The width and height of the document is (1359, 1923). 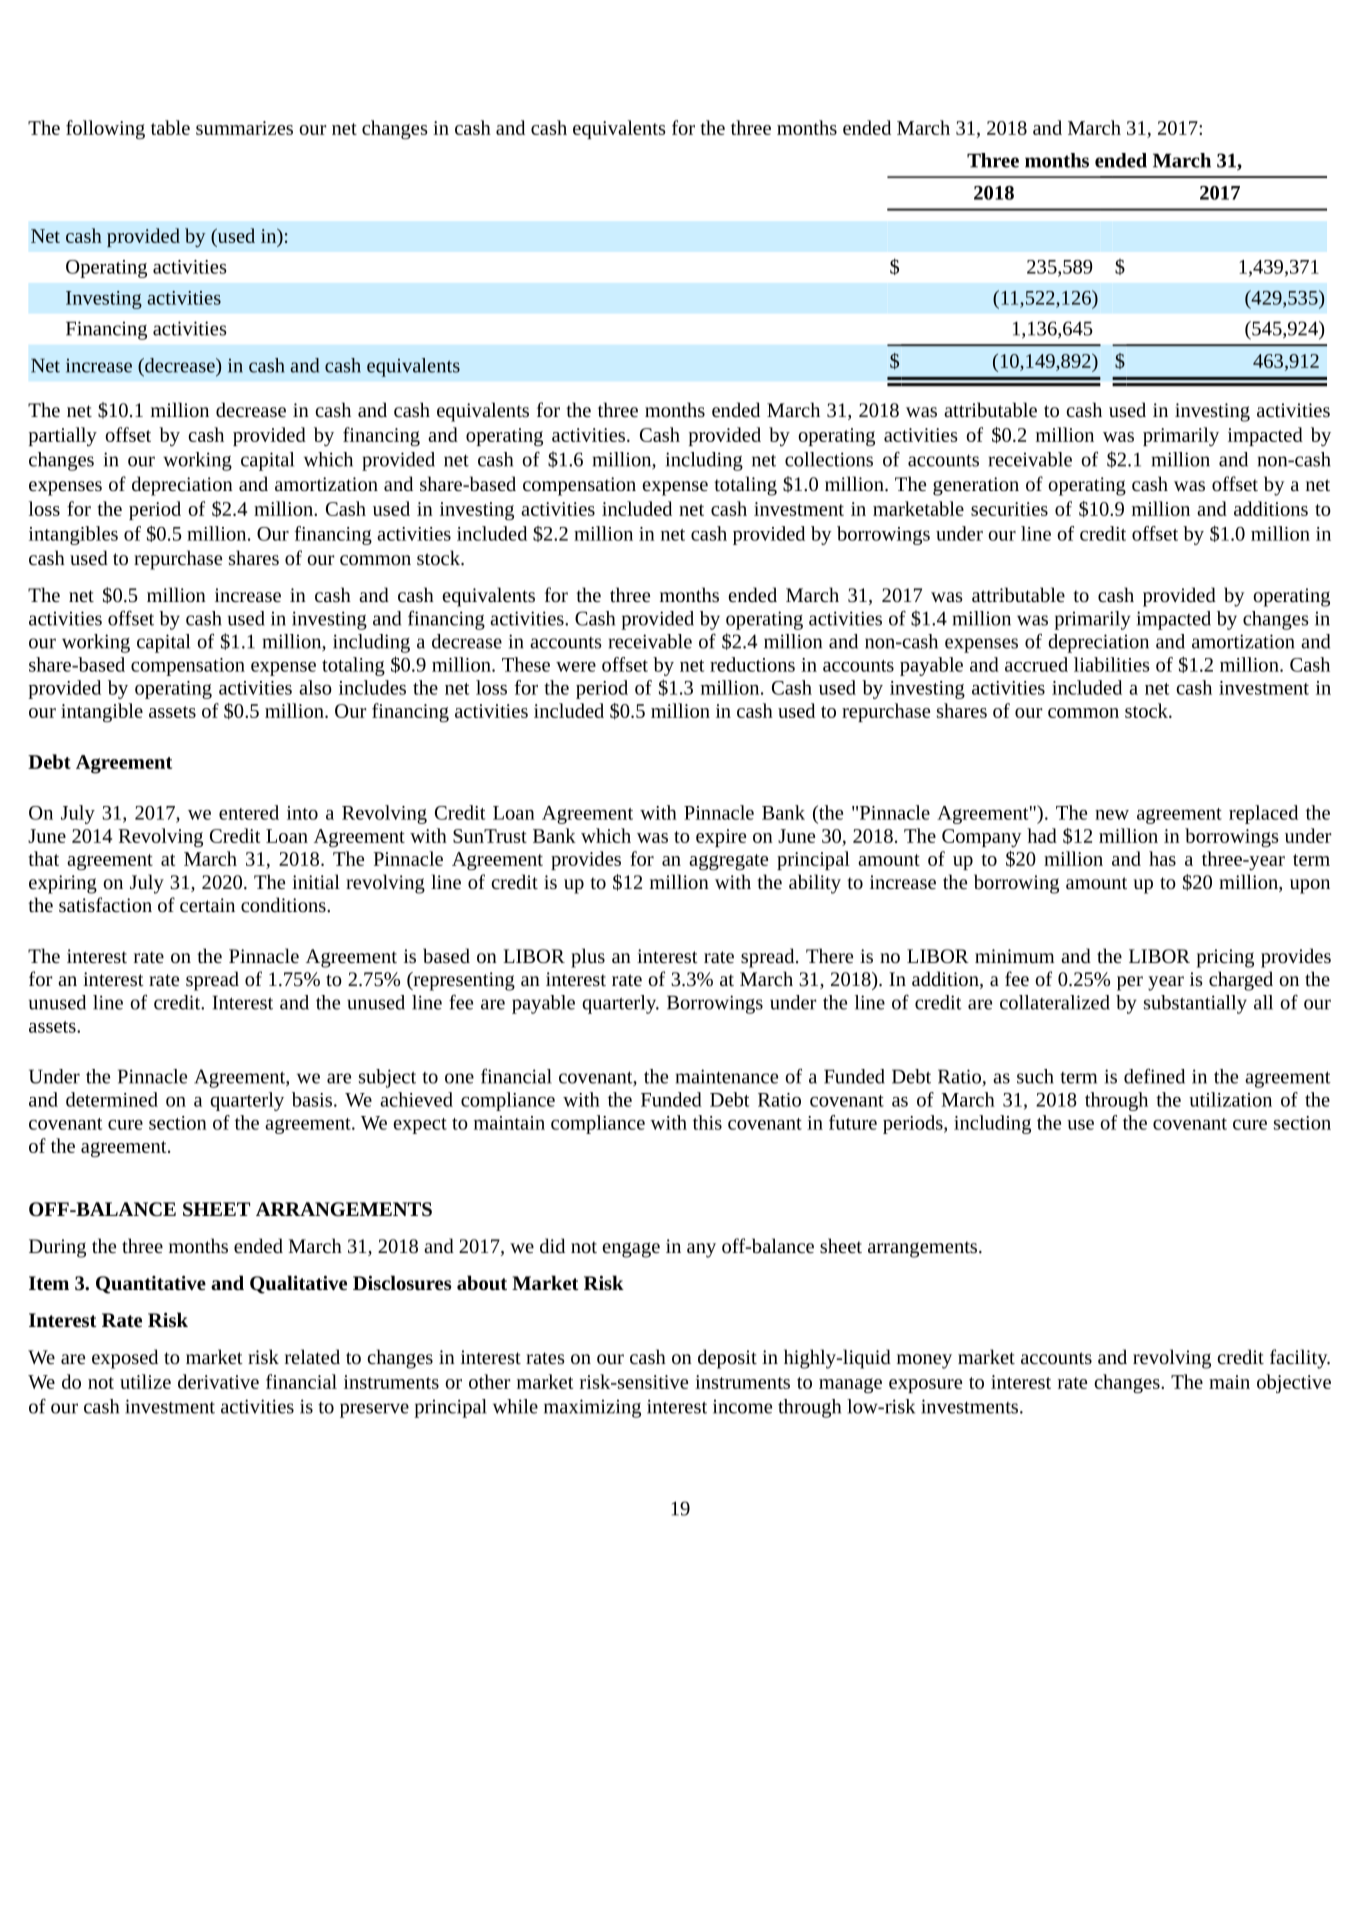 I want to click on following, so click(x=105, y=129).
